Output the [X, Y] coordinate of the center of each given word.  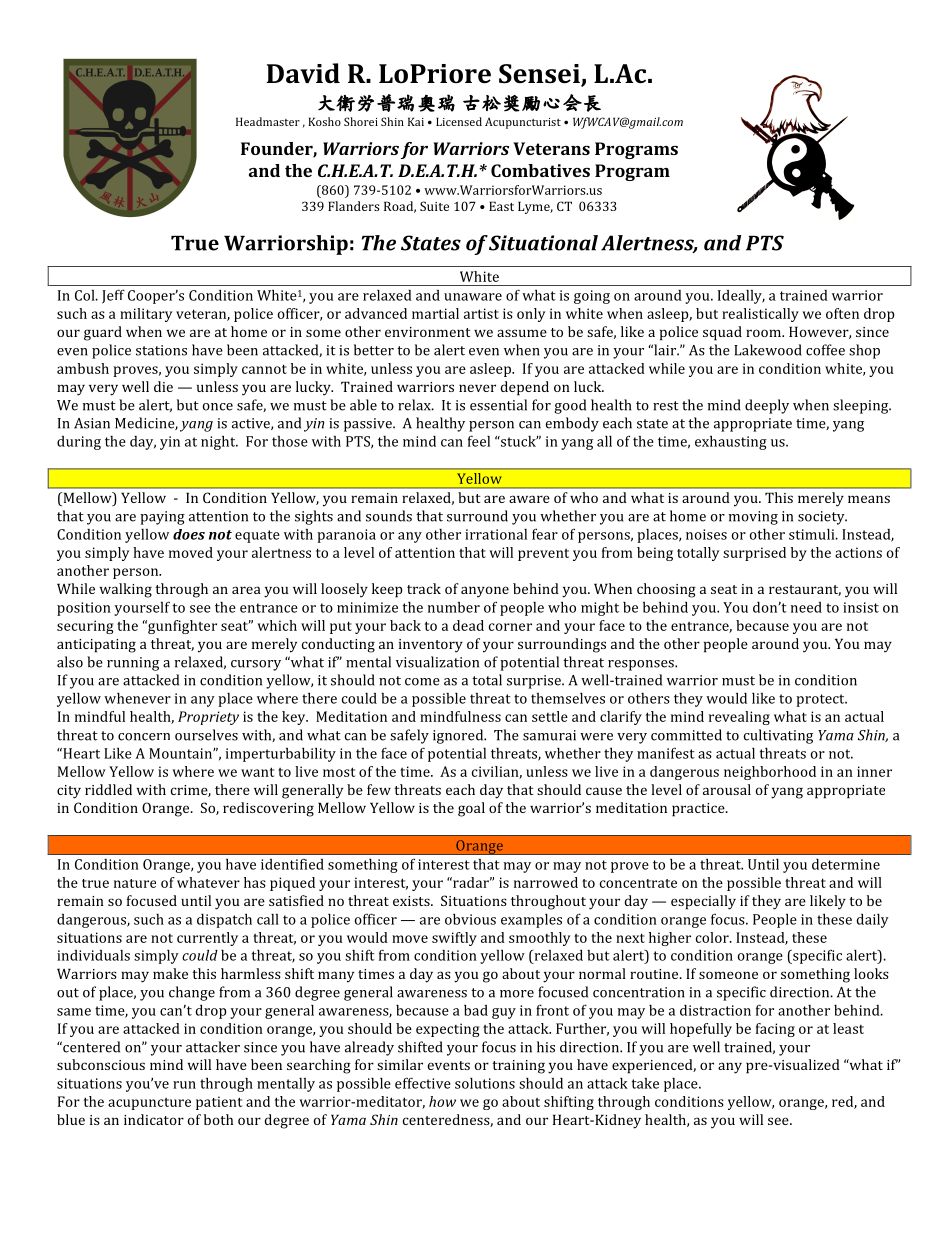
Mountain [181, 753]
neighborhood [770, 773]
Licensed [459, 121]
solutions [485, 1083]
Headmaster [268, 121]
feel [479, 441]
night [219, 442]
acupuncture [149, 1104]
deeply [767, 406]
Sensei [540, 75]
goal [471, 809]
